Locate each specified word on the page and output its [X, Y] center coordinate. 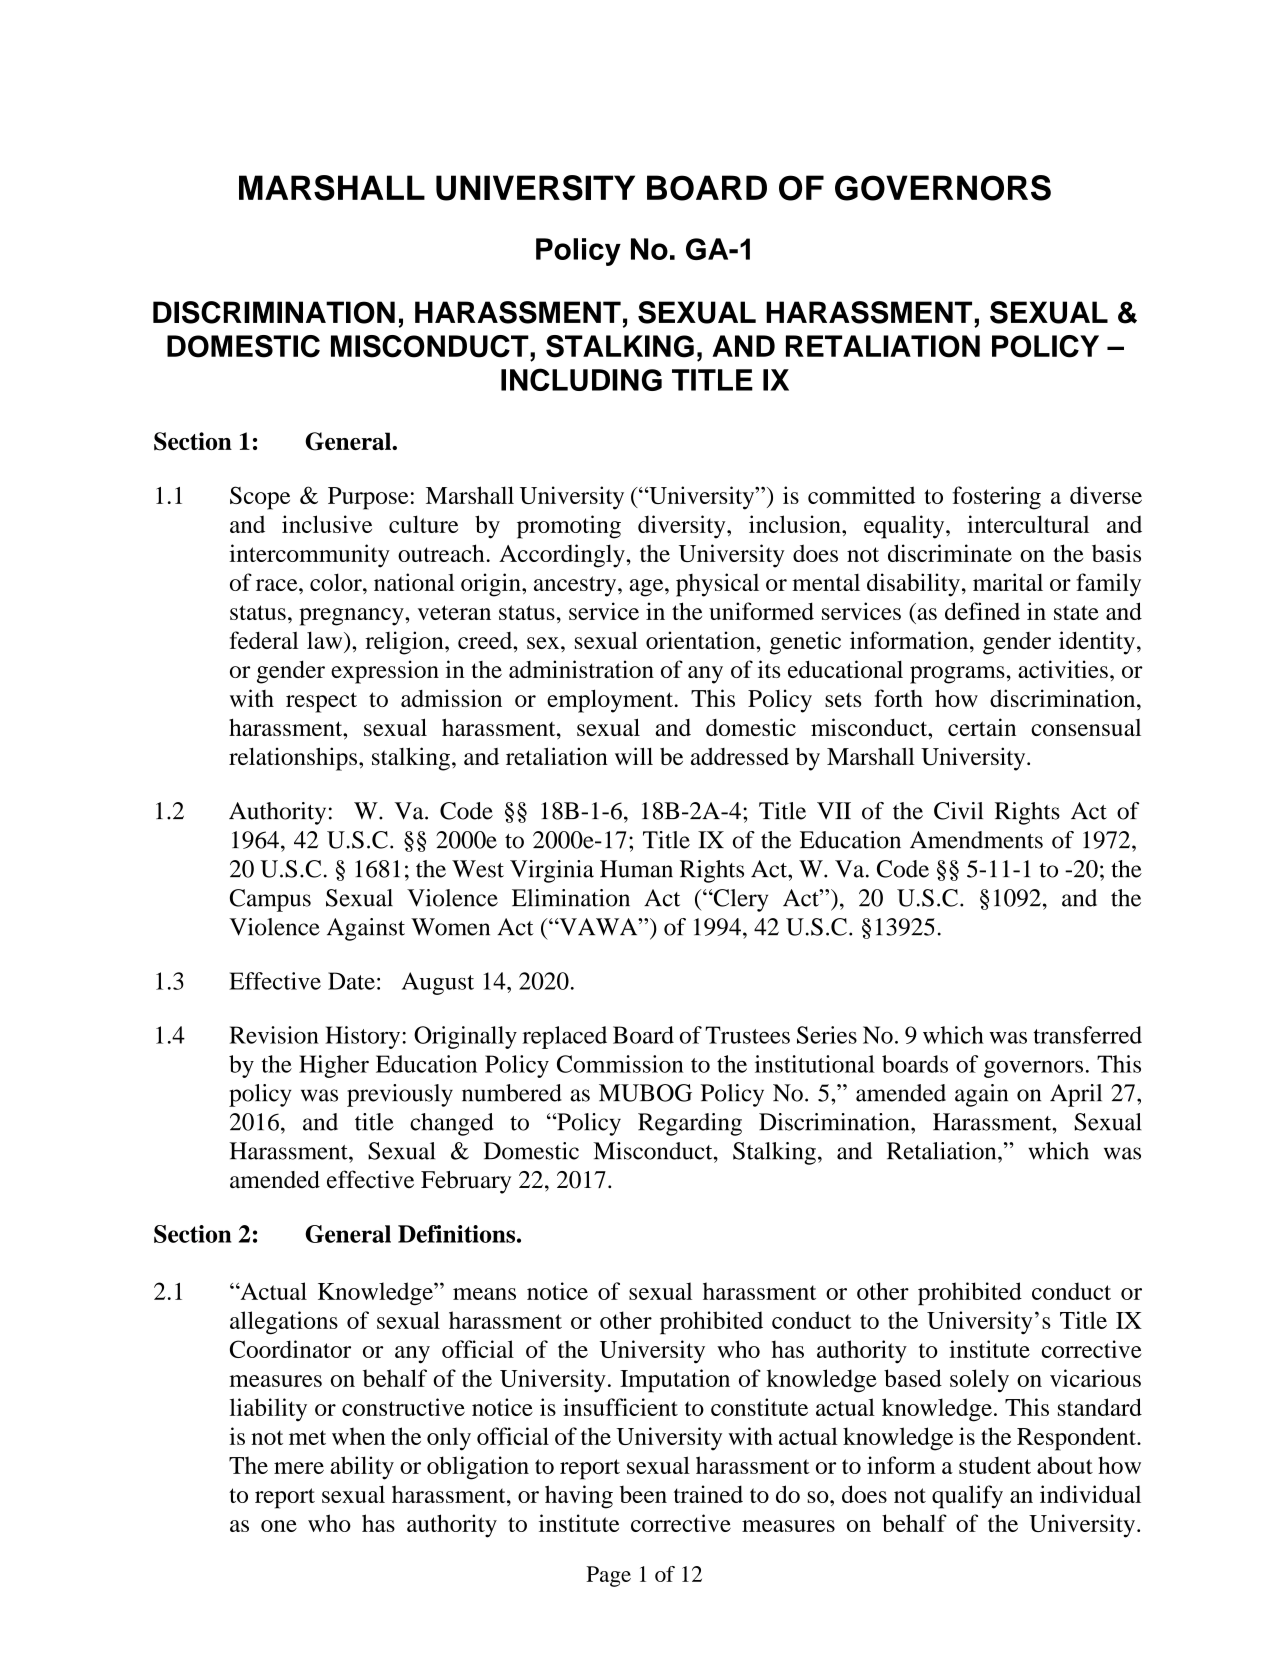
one [279, 1526]
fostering [996, 498]
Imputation [675, 1381]
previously [400, 1095]
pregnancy [352, 617]
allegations [284, 1323]
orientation [701, 640]
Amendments [976, 840]
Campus [270, 900]
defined [982, 611]
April [1076, 1095]
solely [979, 1381]
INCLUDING [581, 379]
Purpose [368, 498]
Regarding [690, 1124]
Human [636, 869]
